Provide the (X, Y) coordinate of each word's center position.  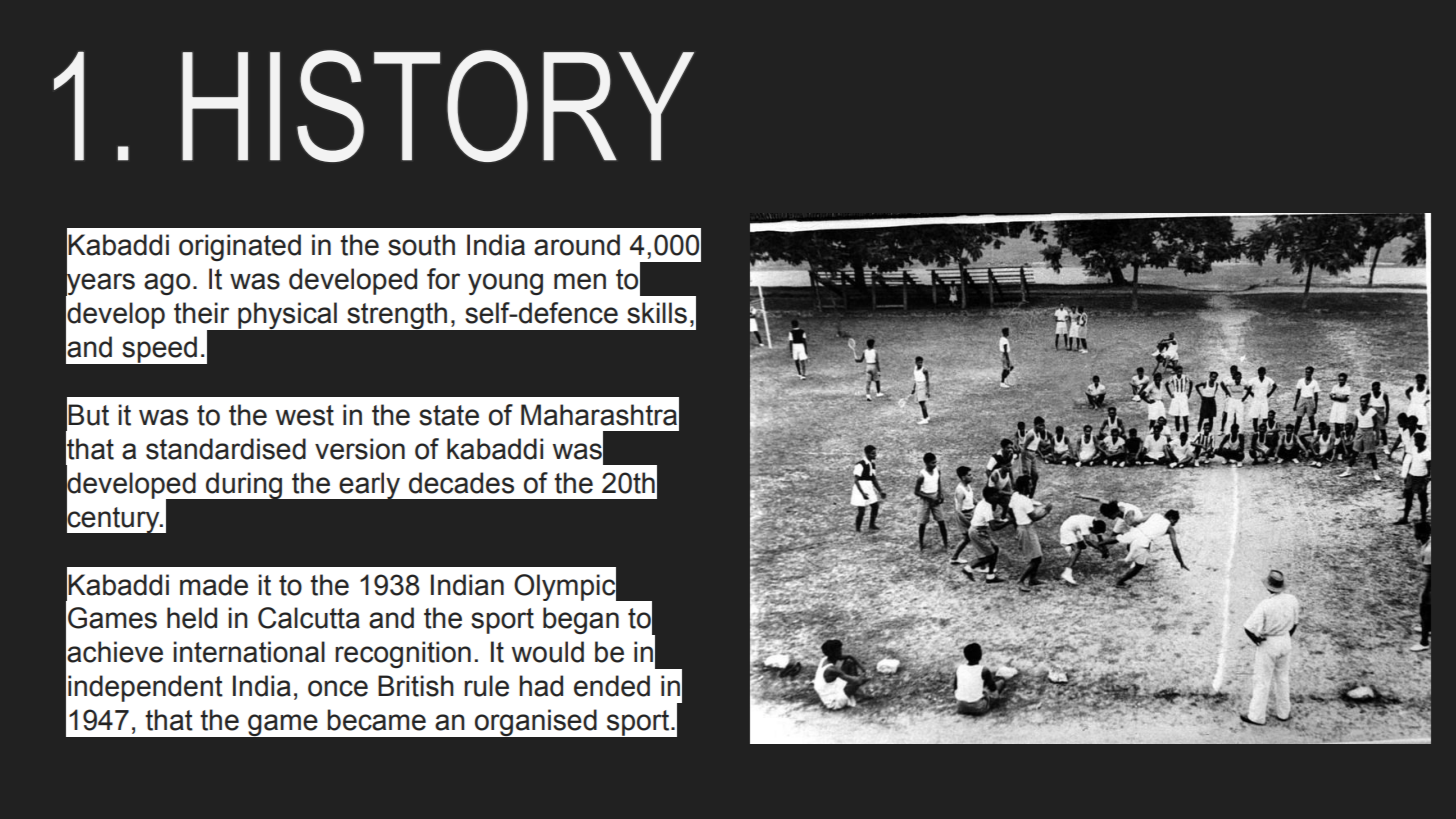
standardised (226, 449)
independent (145, 688)
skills (657, 313)
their (201, 313)
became (376, 720)
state (449, 415)
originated (240, 247)
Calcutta (309, 618)
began (581, 620)
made (214, 585)
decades (461, 483)
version (360, 449)
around (577, 245)
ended (612, 686)
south (421, 245)
